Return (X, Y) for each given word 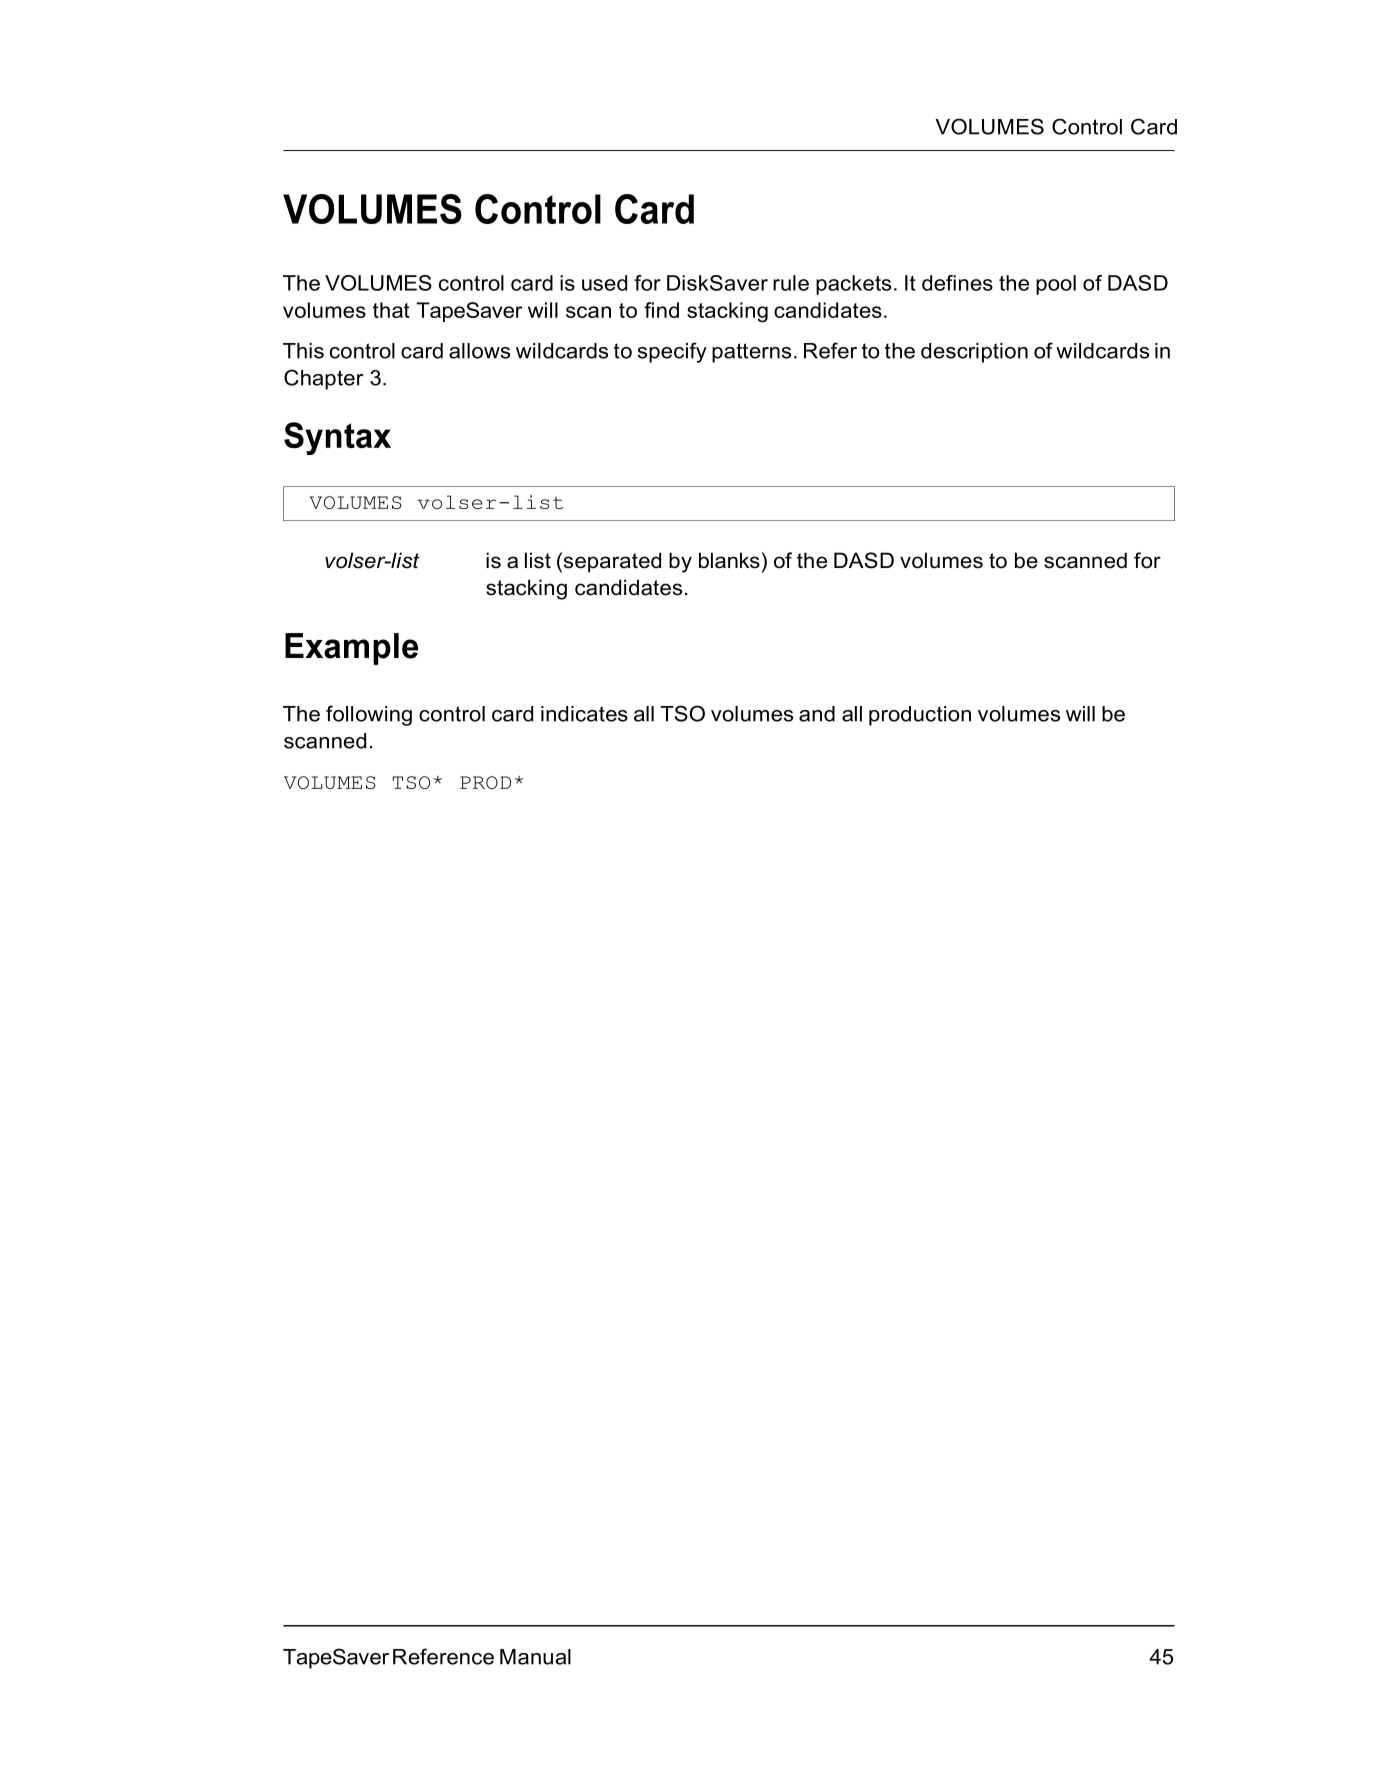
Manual (535, 1657)
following (369, 715)
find (661, 310)
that (391, 310)
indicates (584, 714)
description (974, 353)
